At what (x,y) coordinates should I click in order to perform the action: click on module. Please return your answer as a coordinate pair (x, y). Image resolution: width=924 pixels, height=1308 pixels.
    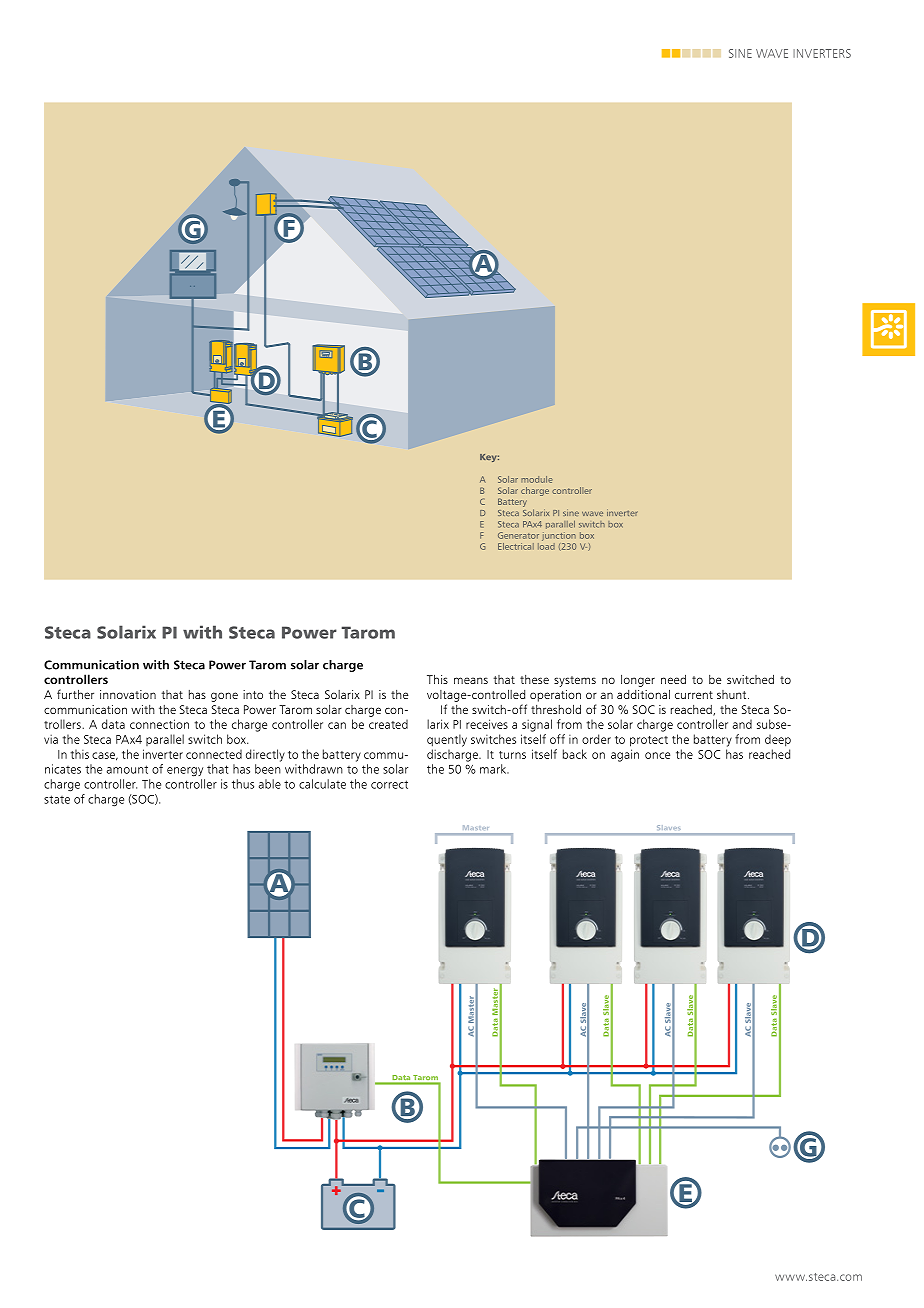
    Looking at the image, I should click on (537, 479).
